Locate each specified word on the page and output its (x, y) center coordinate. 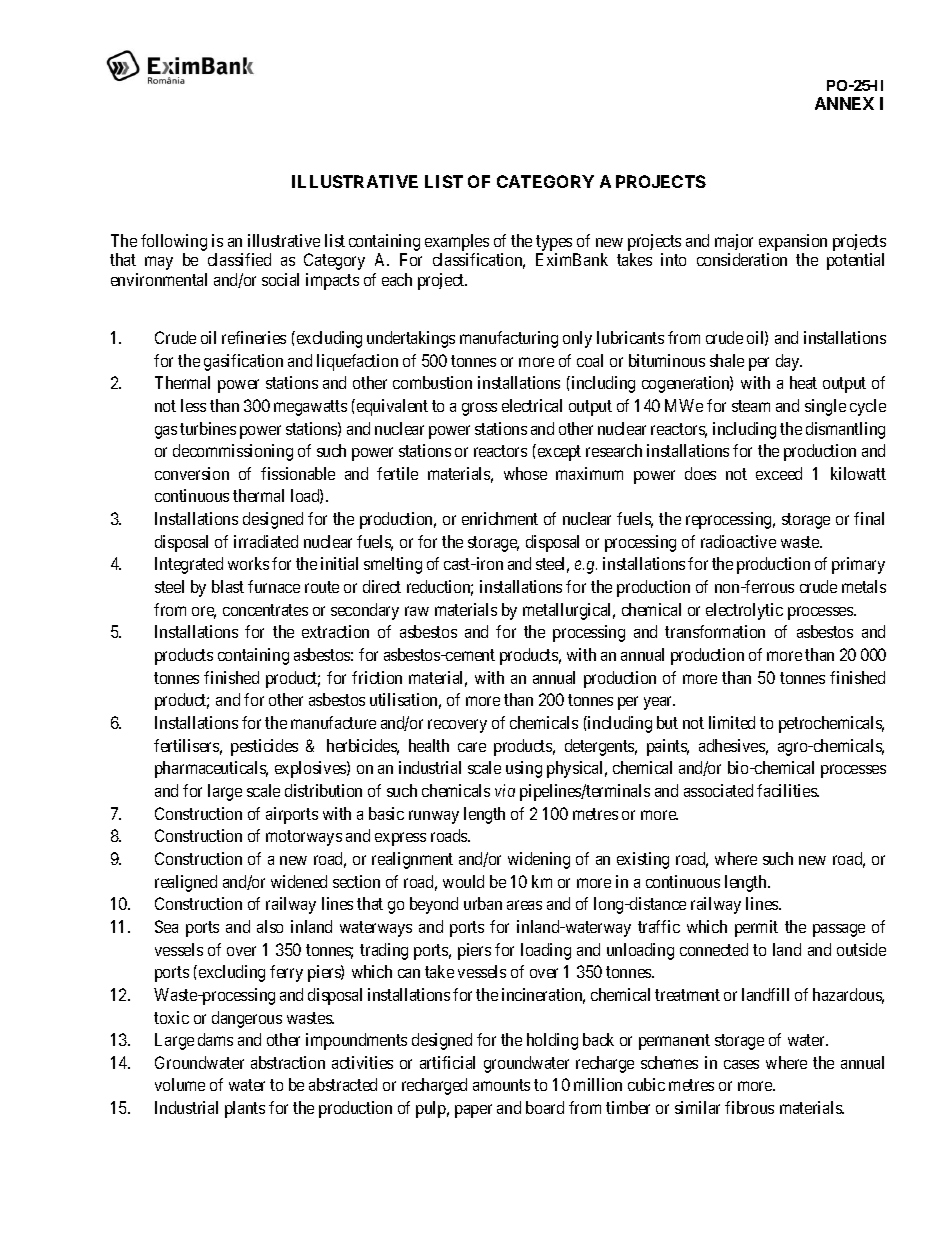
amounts (501, 1085)
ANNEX (844, 103)
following (174, 242)
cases (741, 1064)
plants (245, 1109)
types (554, 243)
